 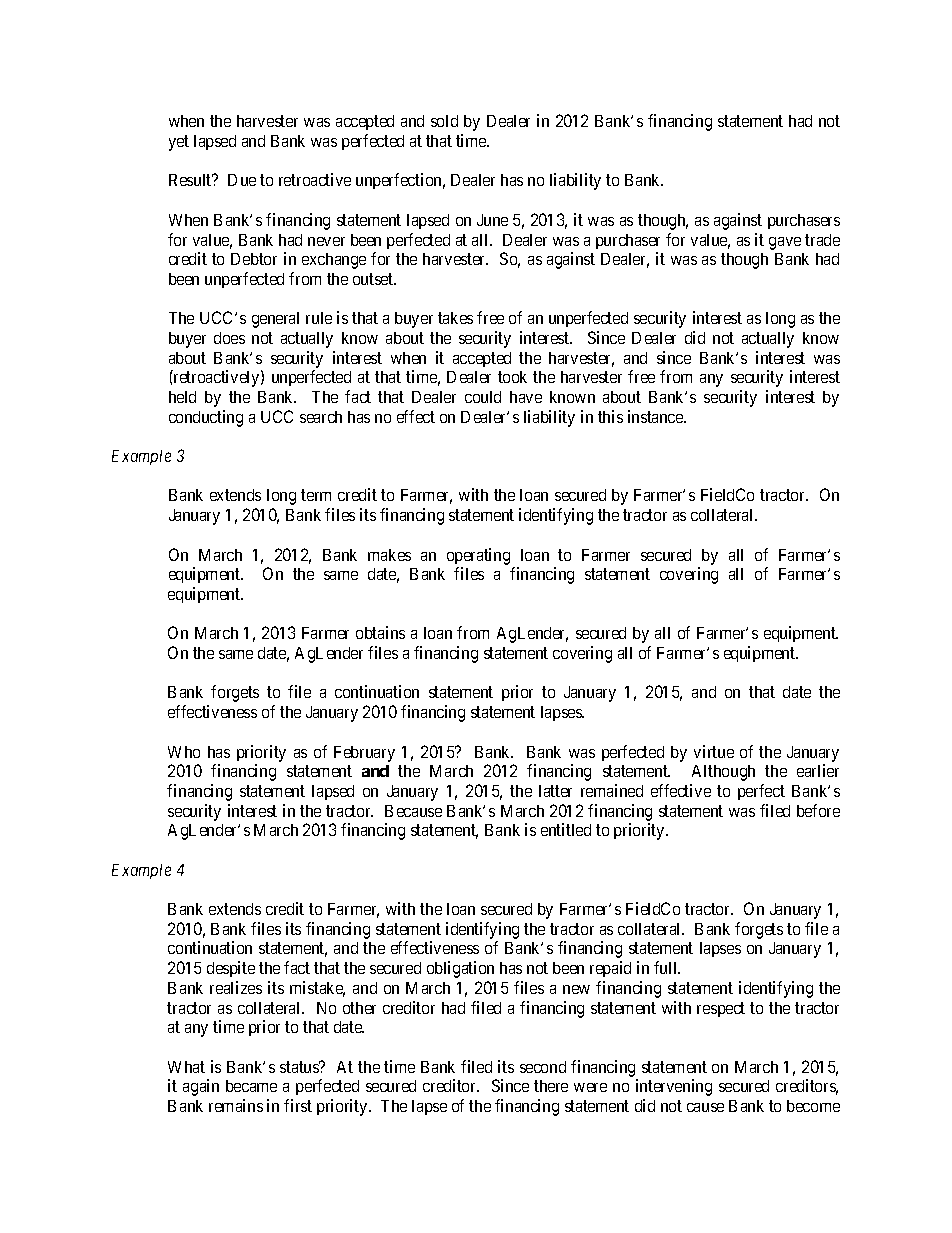 What do you see at coordinates (785, 243) in the image?
I see `gave` at bounding box center [785, 243].
